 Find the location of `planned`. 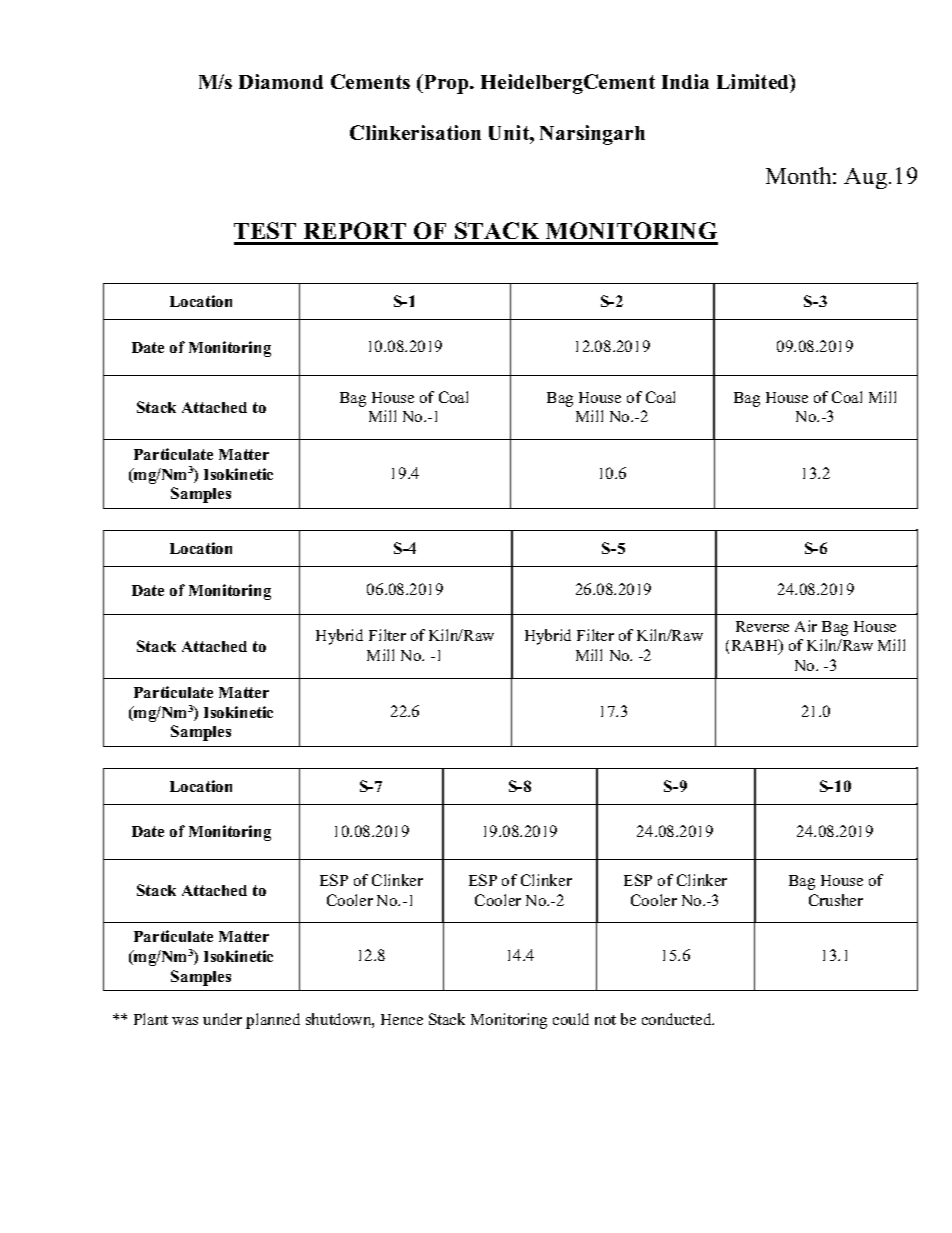

planned is located at coordinates (273, 1021).
